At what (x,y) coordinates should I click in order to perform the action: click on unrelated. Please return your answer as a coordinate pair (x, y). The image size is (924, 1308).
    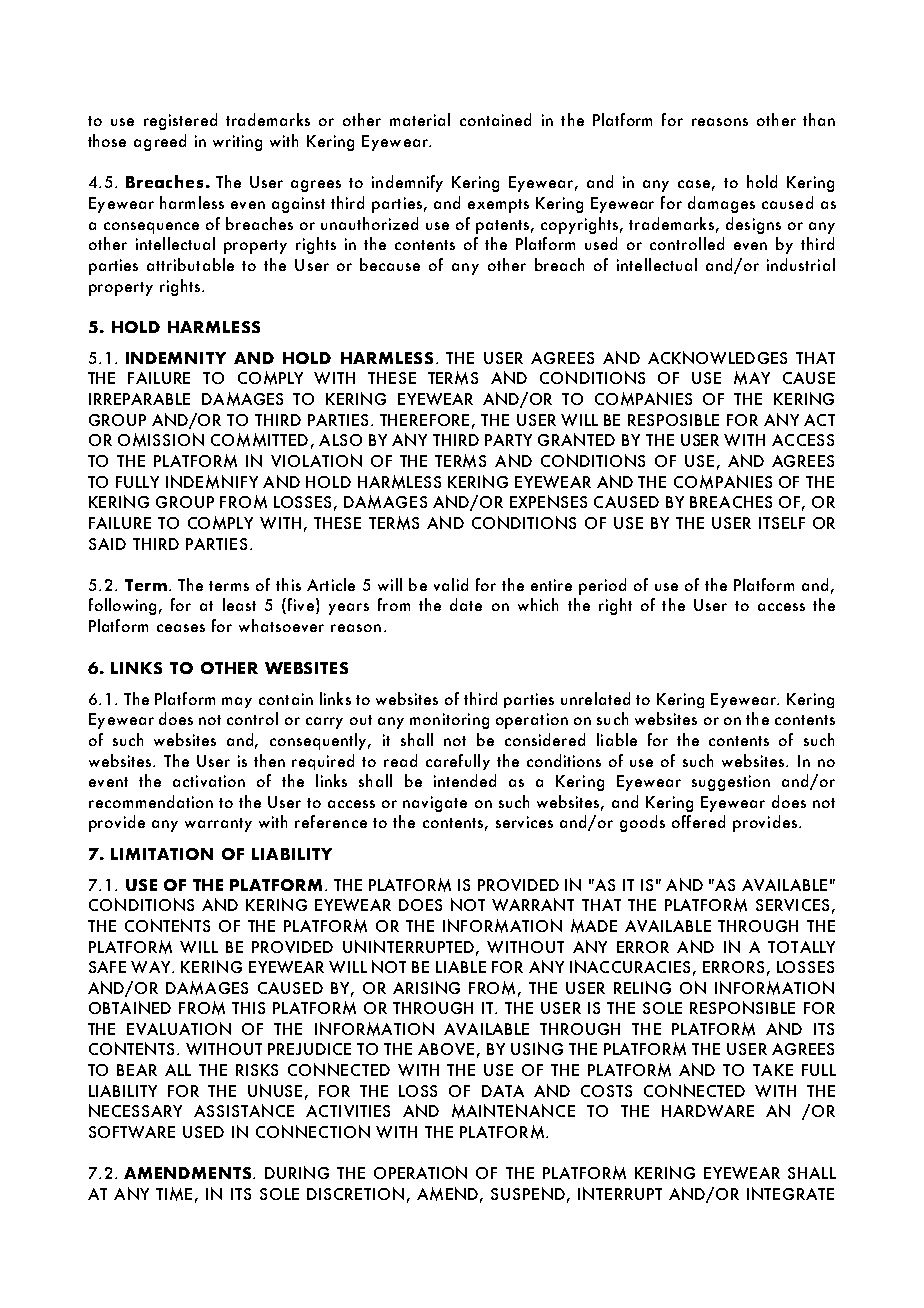
    Looking at the image, I should click on (595, 698).
